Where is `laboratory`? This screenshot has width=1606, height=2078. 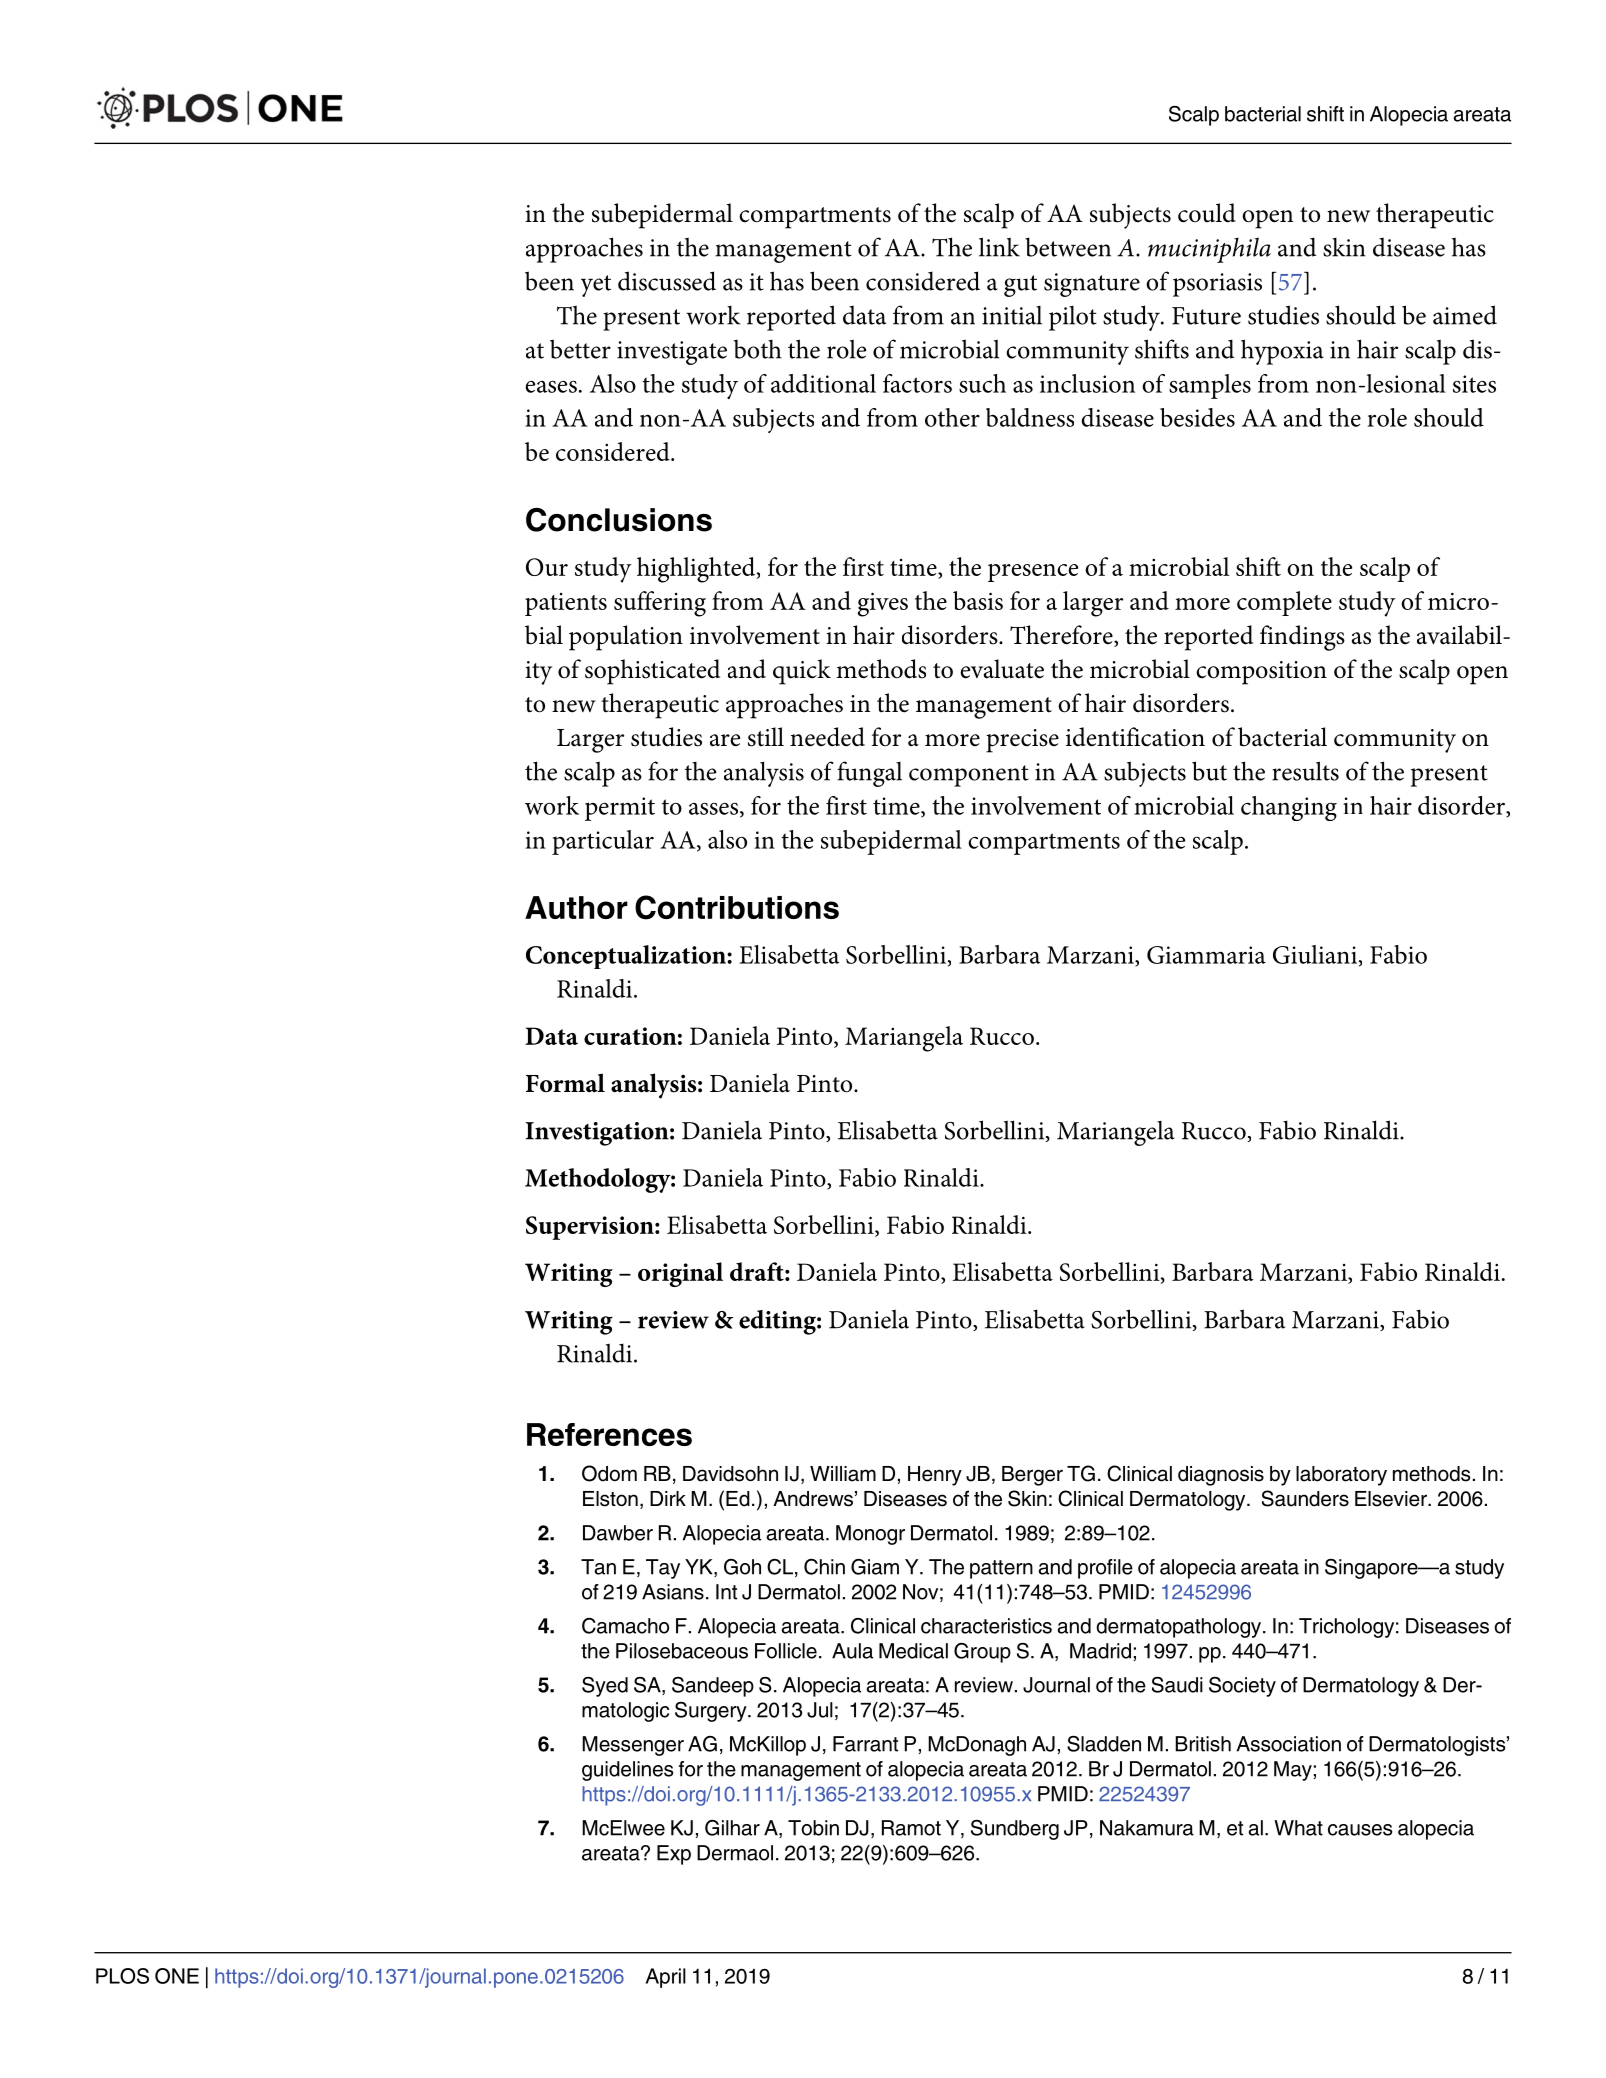 laboratory is located at coordinates (1341, 1476).
